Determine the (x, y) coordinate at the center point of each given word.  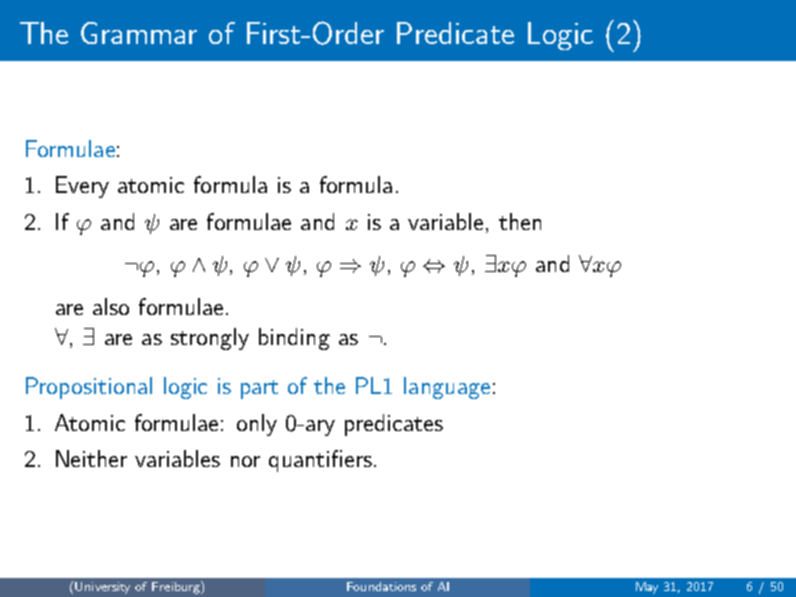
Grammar (139, 33)
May (647, 588)
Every (82, 187)
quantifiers (320, 461)
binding (294, 339)
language (447, 388)
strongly (210, 339)
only (257, 425)
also (111, 306)
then (520, 221)
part (259, 389)
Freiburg (177, 587)
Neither (91, 458)
